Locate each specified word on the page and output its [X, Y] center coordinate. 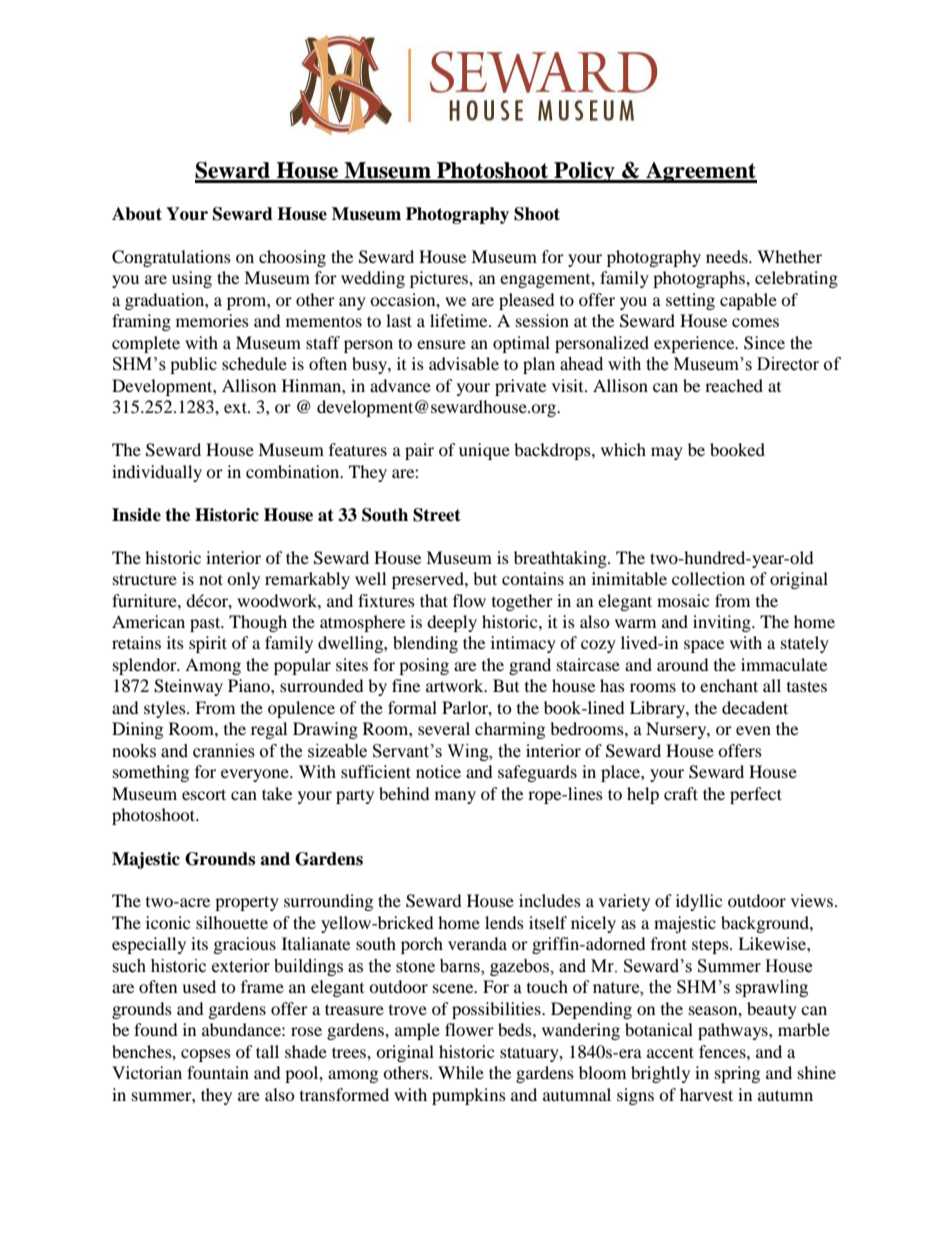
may [667, 453]
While [461, 1072]
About [137, 214]
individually [157, 473]
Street [437, 515]
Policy [584, 172]
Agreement [700, 172]
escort [204, 794]
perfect [756, 795]
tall [267, 1051]
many [455, 797]
